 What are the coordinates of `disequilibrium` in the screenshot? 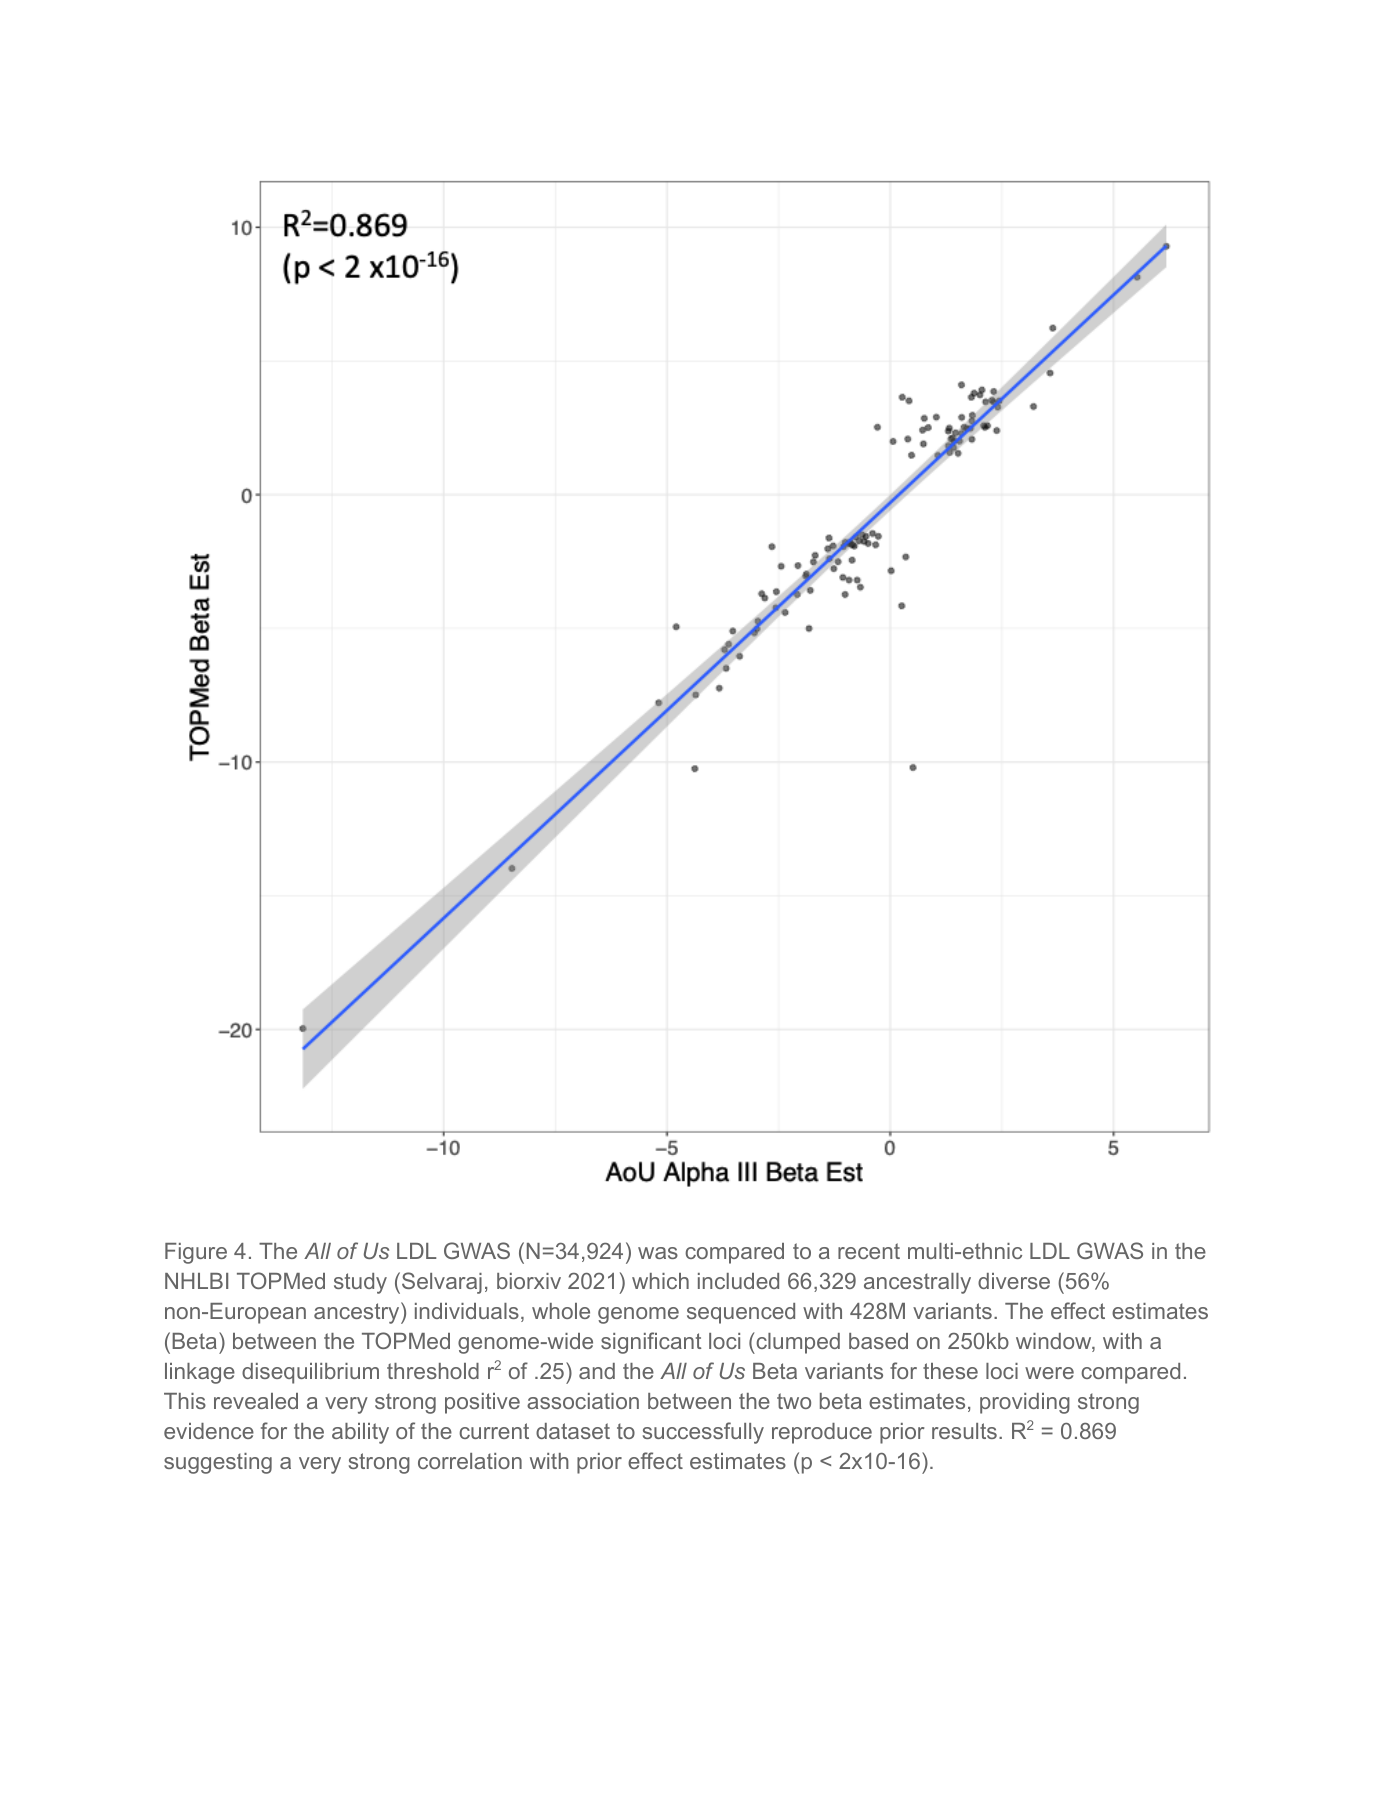 It's located at (310, 1373).
